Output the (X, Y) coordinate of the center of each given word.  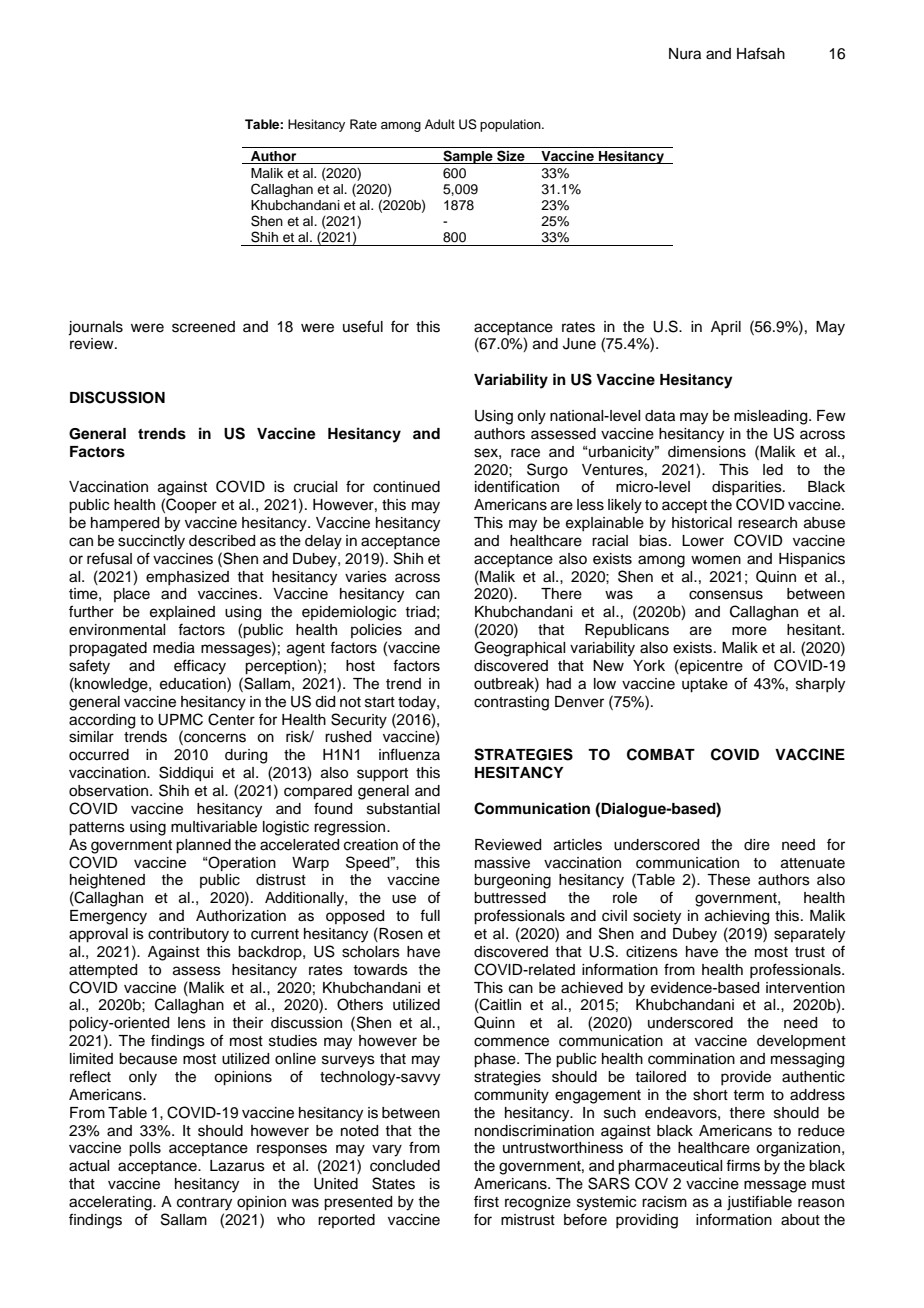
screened (203, 327)
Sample (468, 157)
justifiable (759, 1203)
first (486, 1201)
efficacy (200, 667)
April (726, 328)
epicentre (710, 666)
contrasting (511, 703)
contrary (204, 1204)
